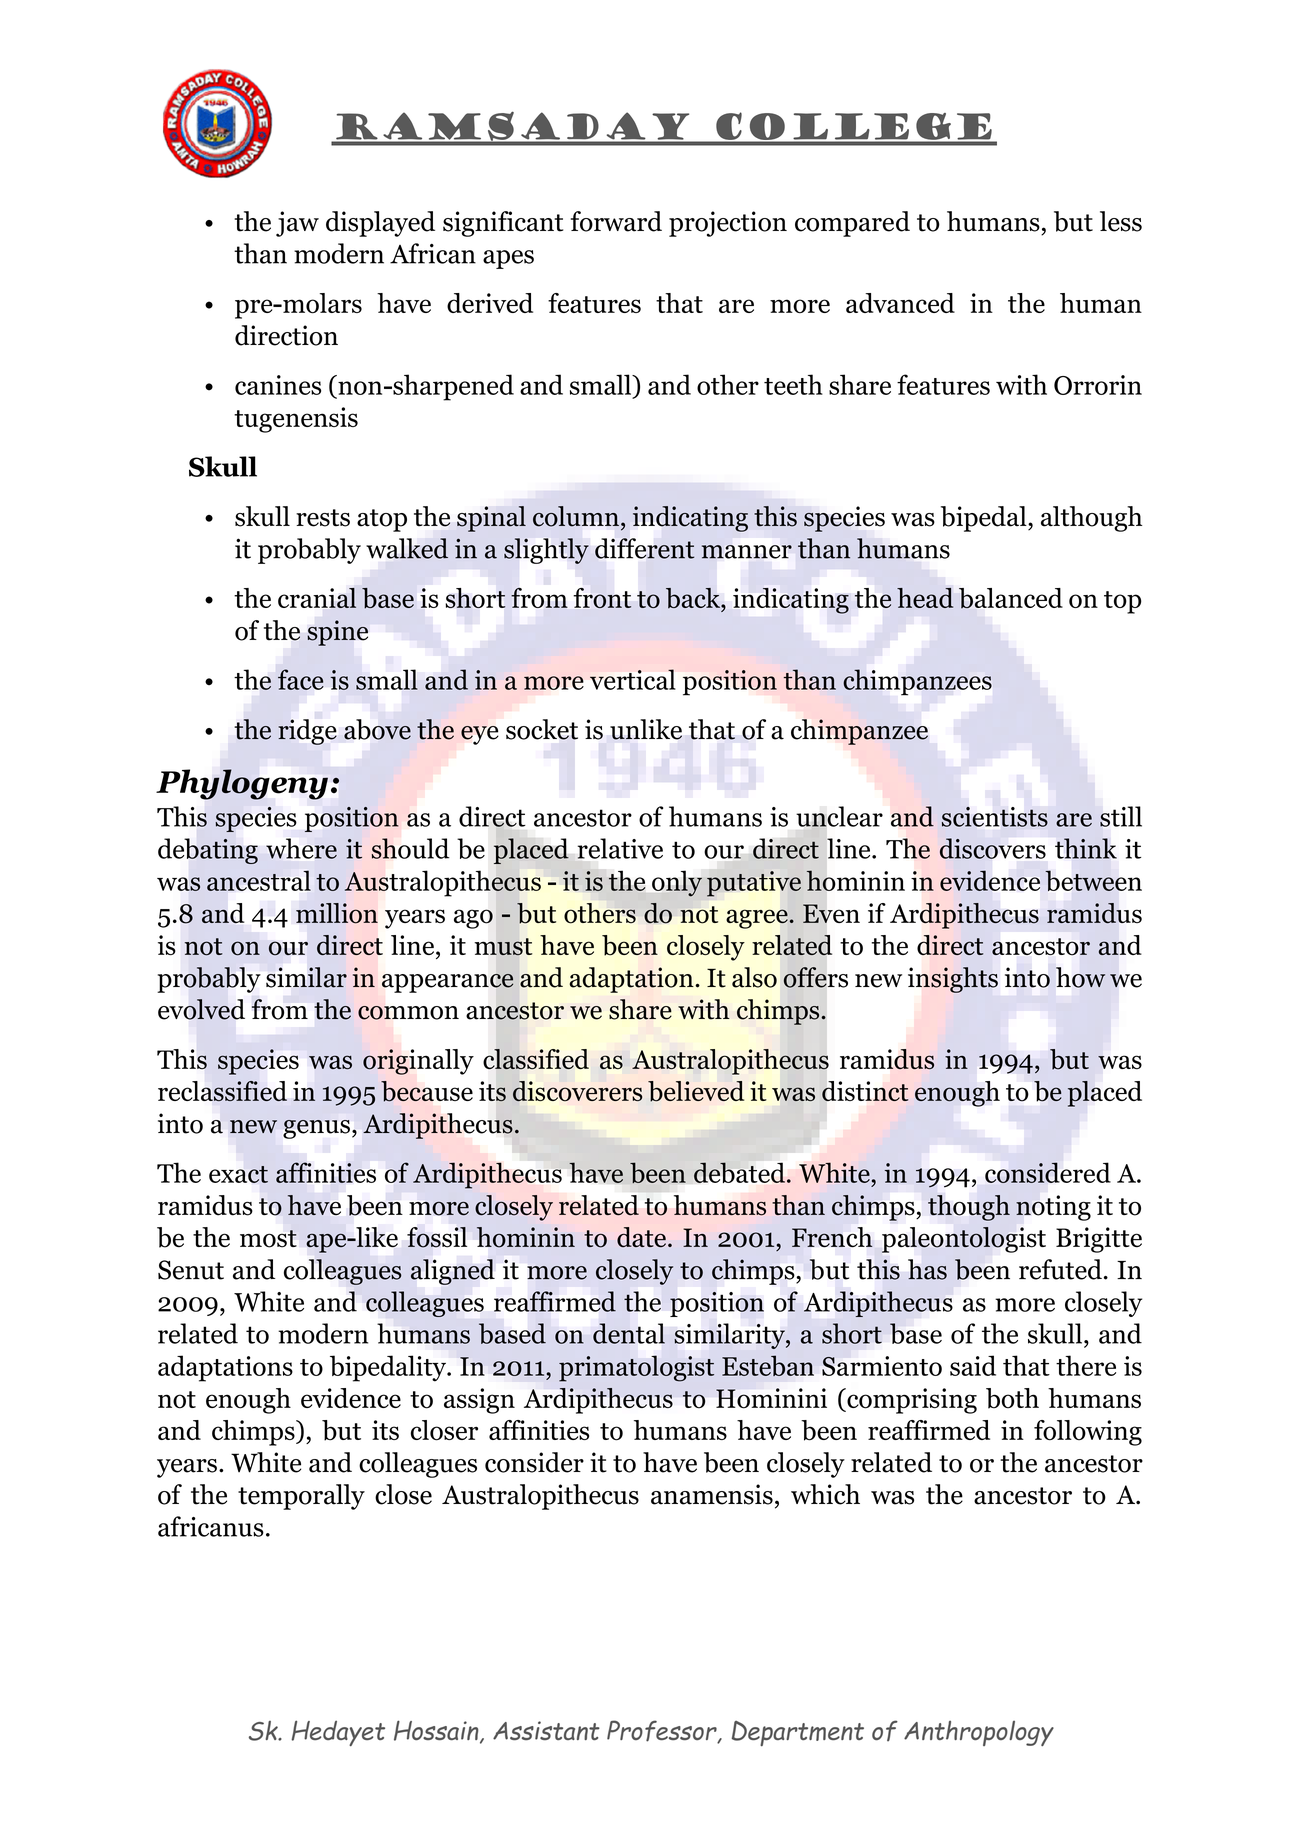 Image resolution: width=1300 pixels, height=1839 pixels. I want to click on where, so click(301, 848).
